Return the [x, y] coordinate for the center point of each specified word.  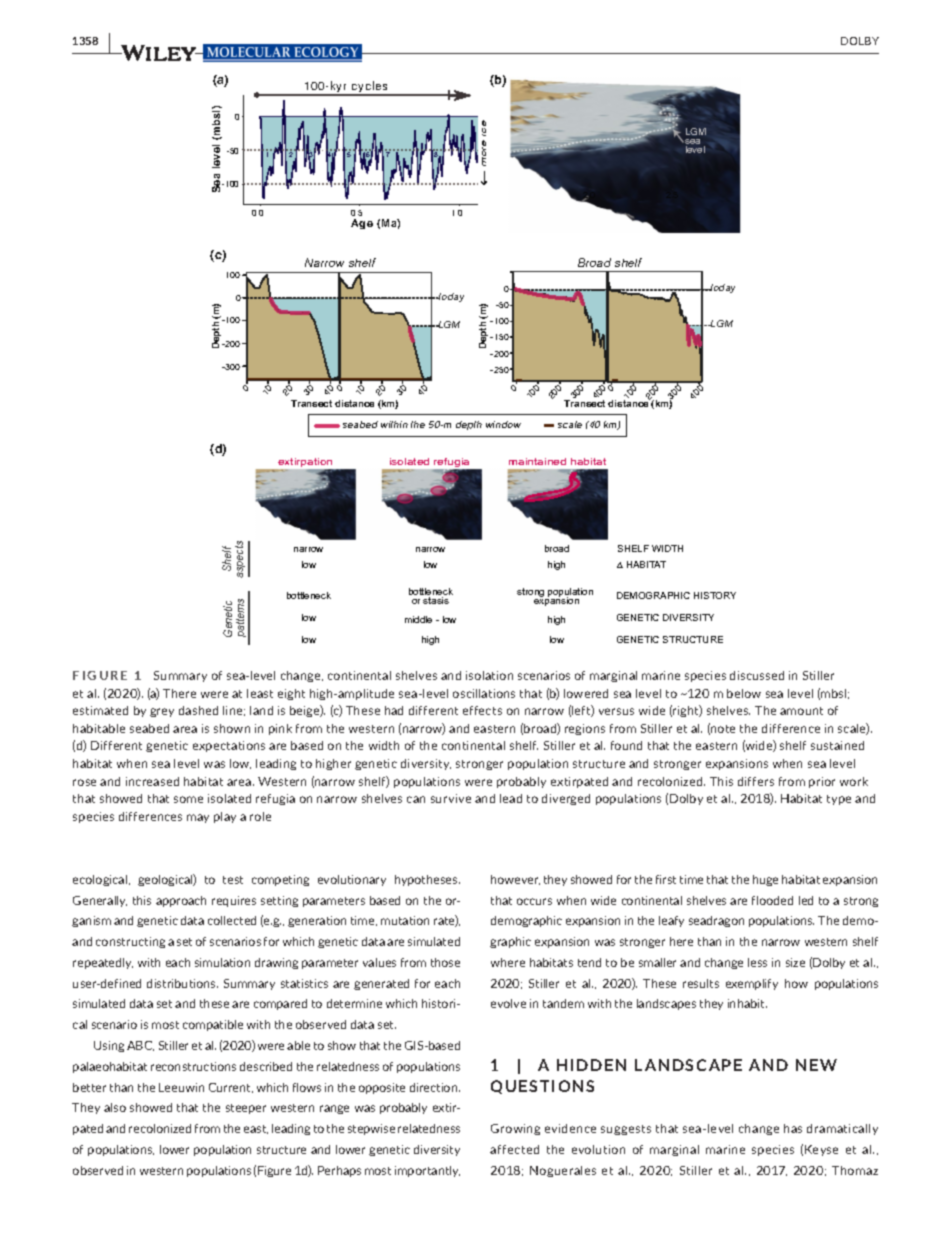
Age [362, 224]
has [793, 1128]
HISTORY [715, 595]
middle [418, 619]
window [503, 424]
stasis [436, 600]
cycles [370, 88]
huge [765, 880]
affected [514, 1149]
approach [181, 901]
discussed [757, 675]
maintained [537, 461]
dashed [198, 710]
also [115, 1107]
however [515, 880]
